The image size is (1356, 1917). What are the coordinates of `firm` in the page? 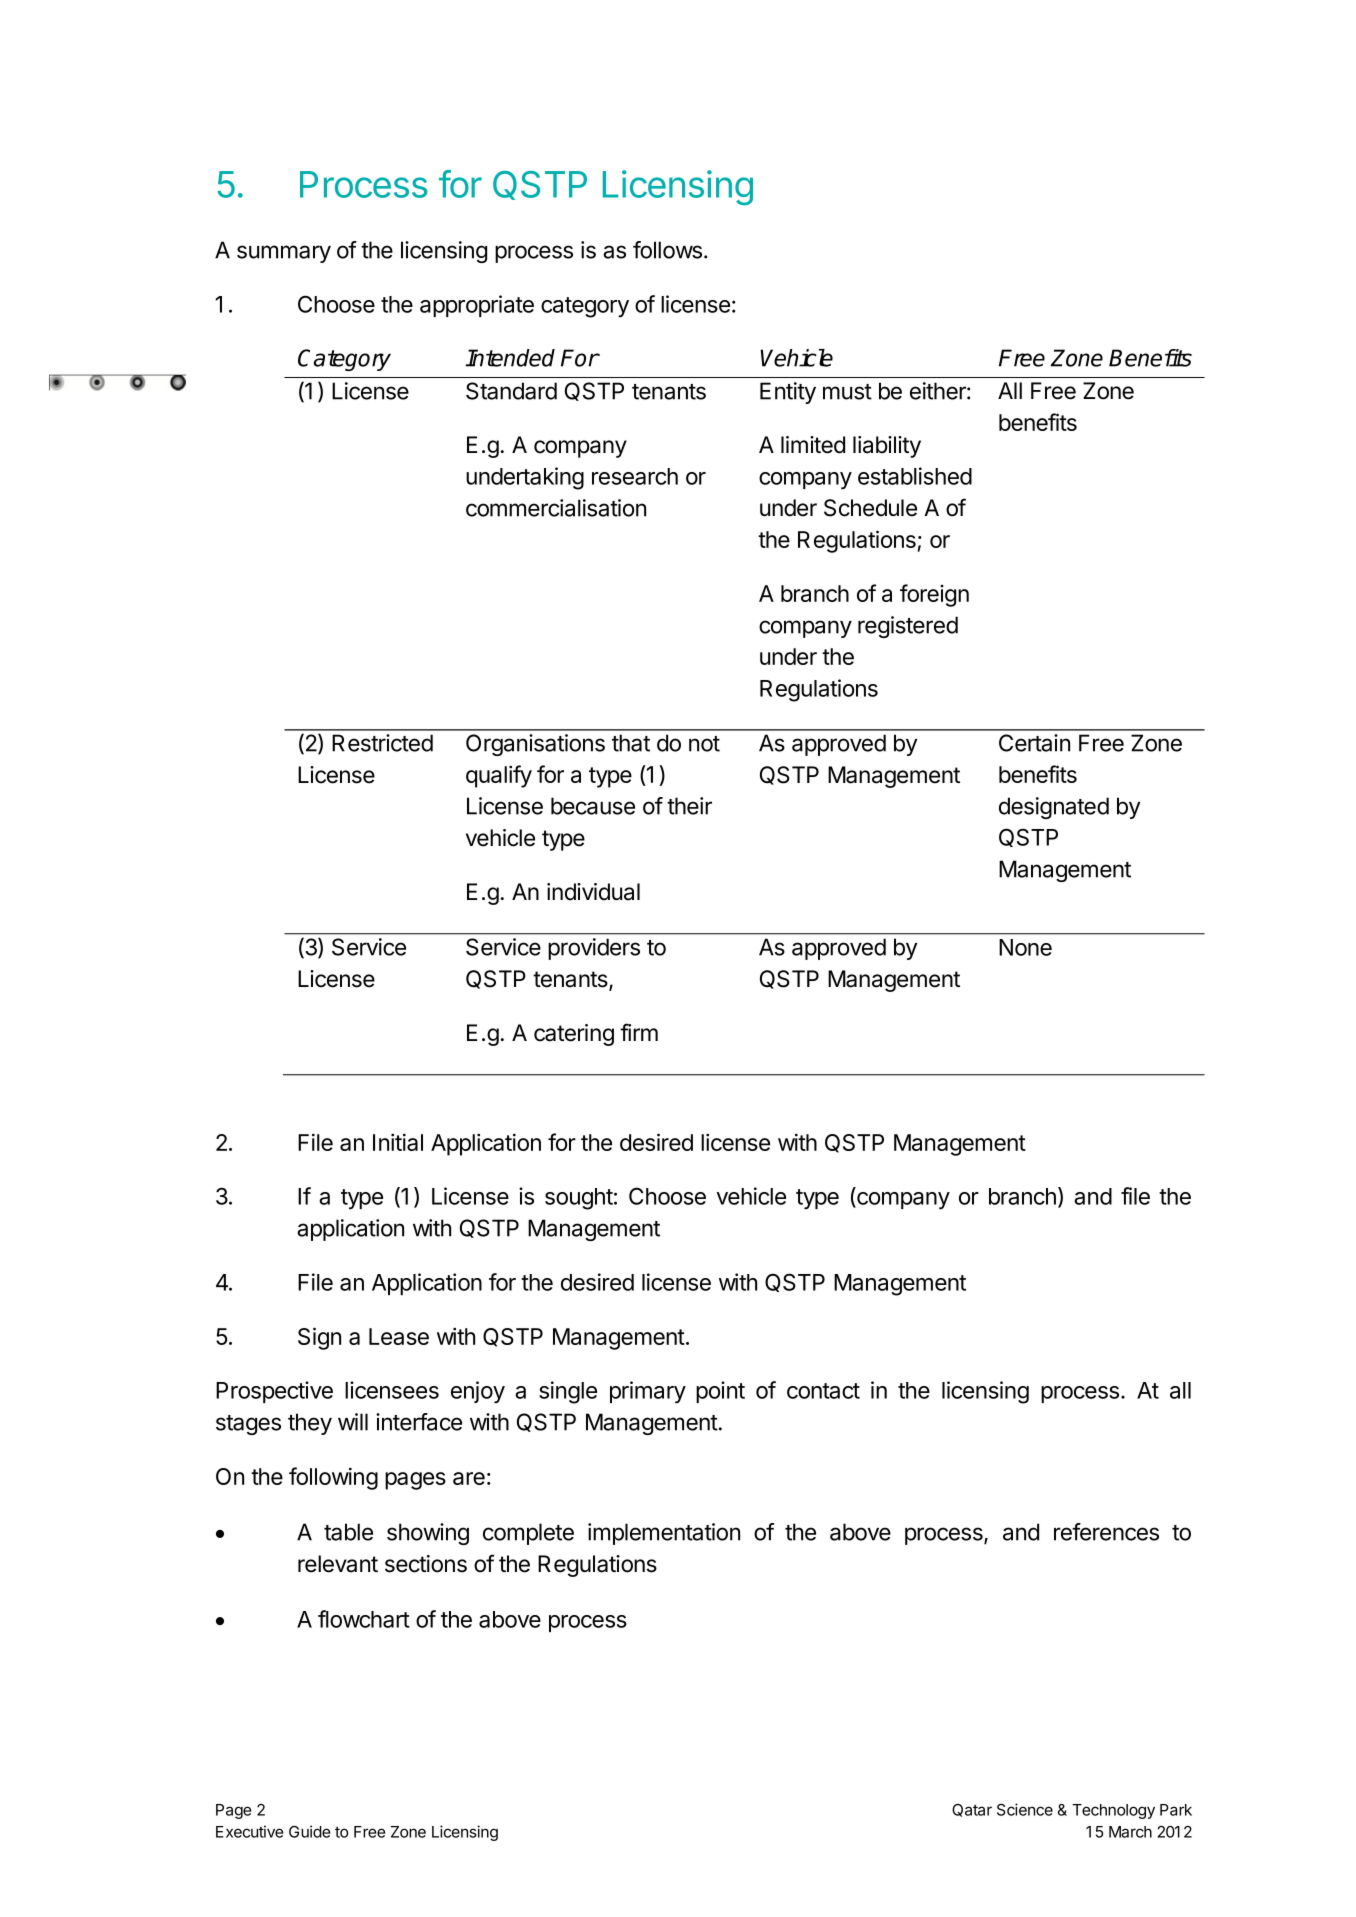 It's located at (639, 1032).
